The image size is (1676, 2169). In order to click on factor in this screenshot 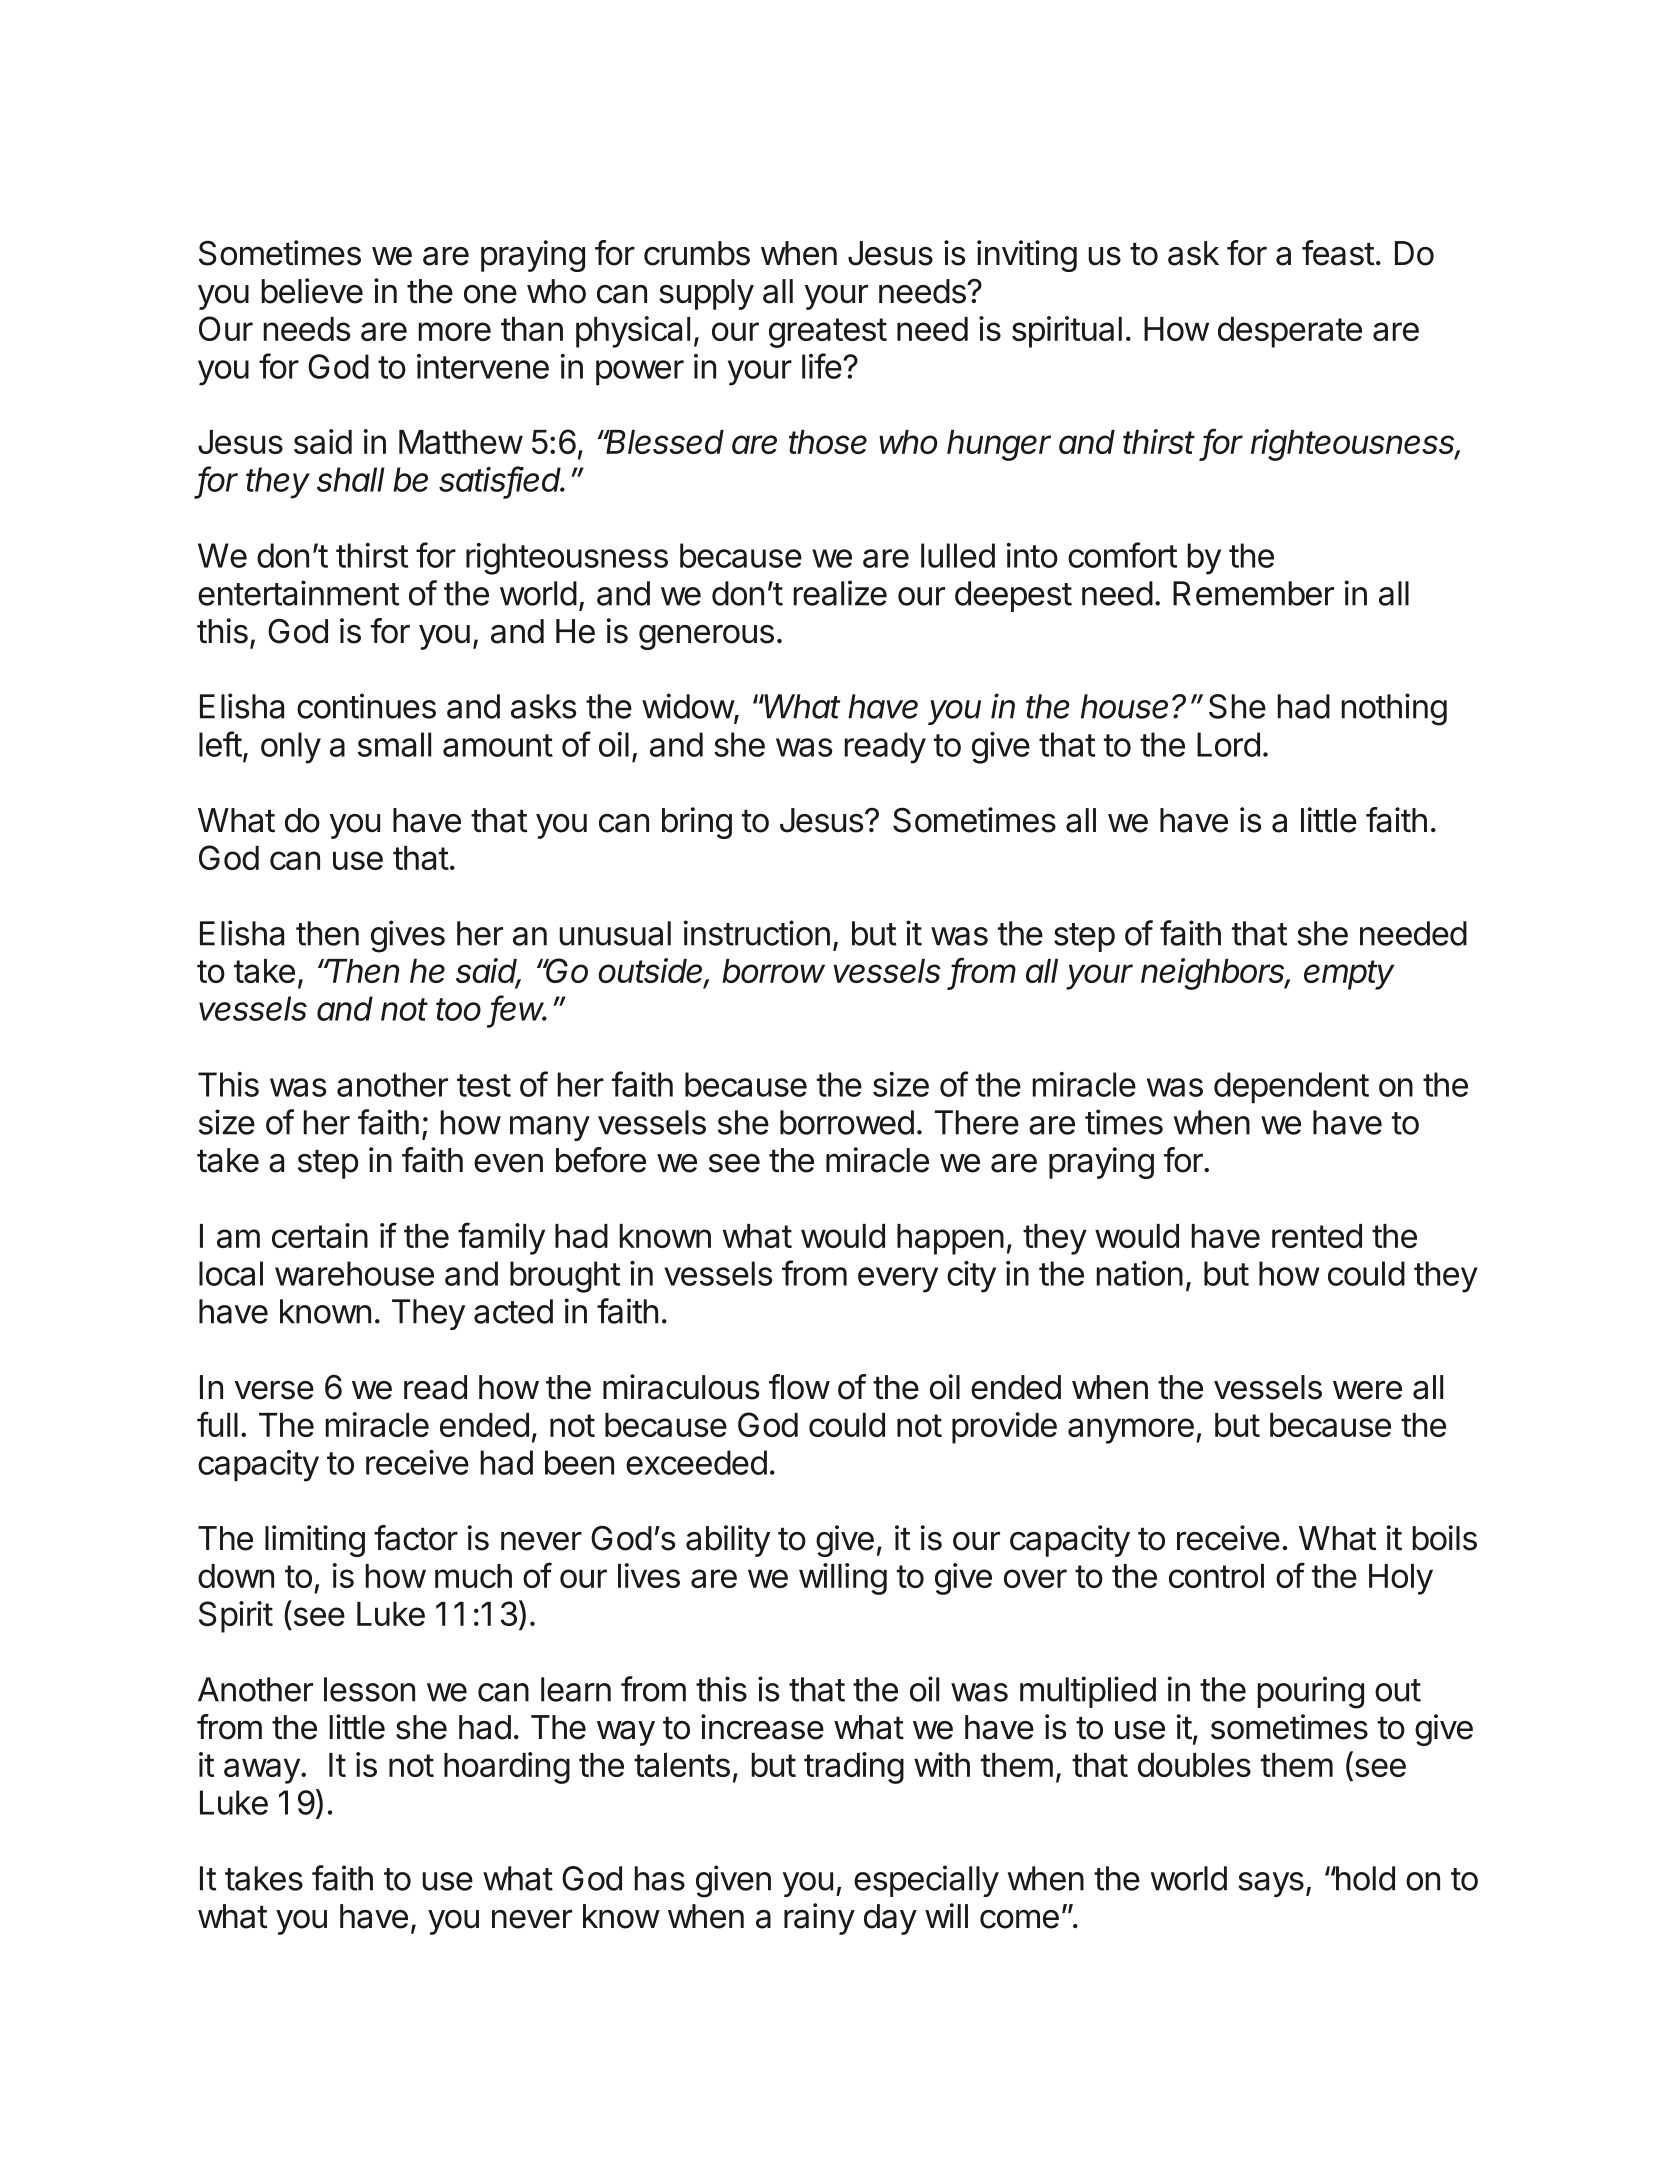, I will do `click(416, 1538)`.
